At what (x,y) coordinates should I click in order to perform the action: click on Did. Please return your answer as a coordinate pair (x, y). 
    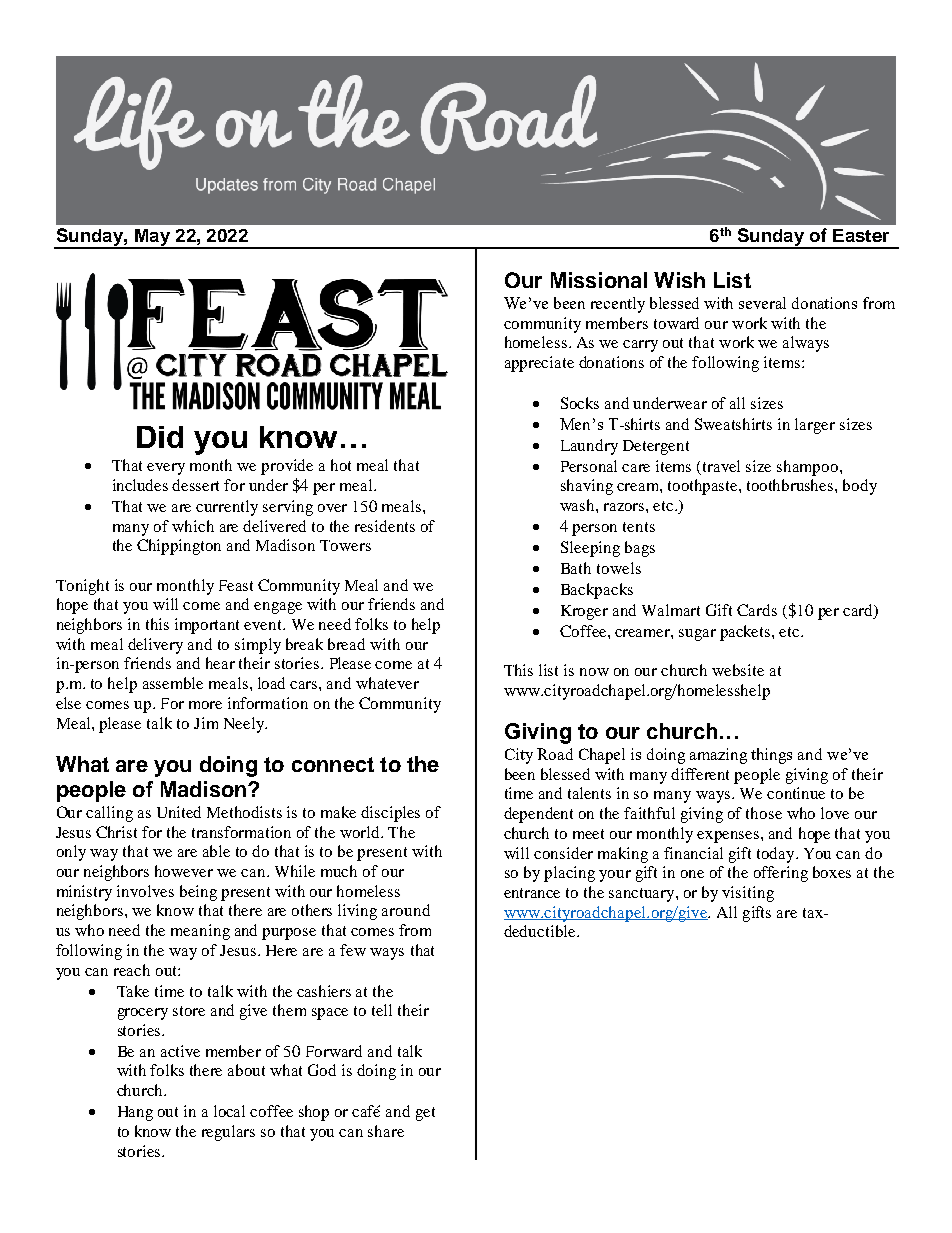
    Looking at the image, I should click on (160, 437).
